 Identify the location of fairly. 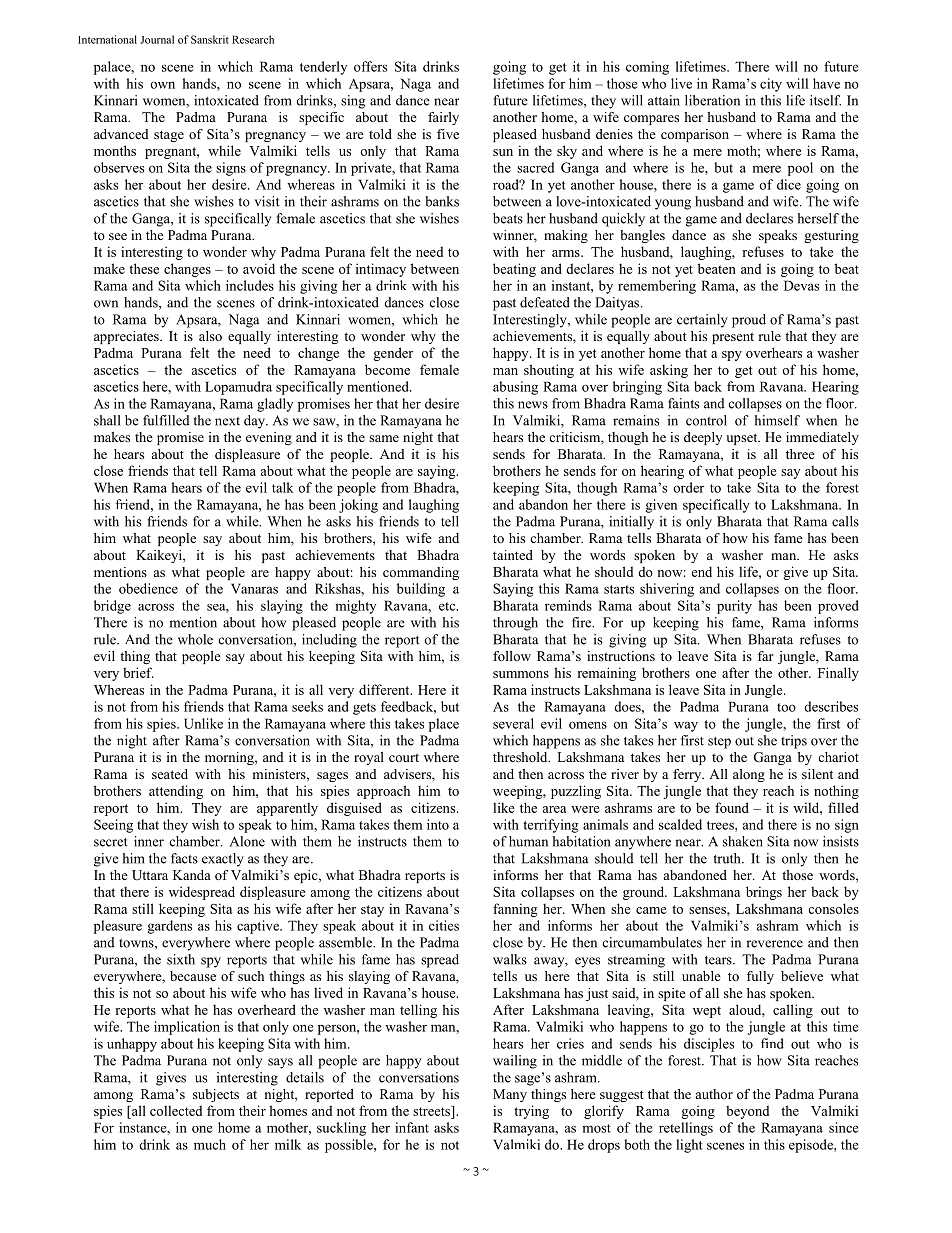
(443, 118).
